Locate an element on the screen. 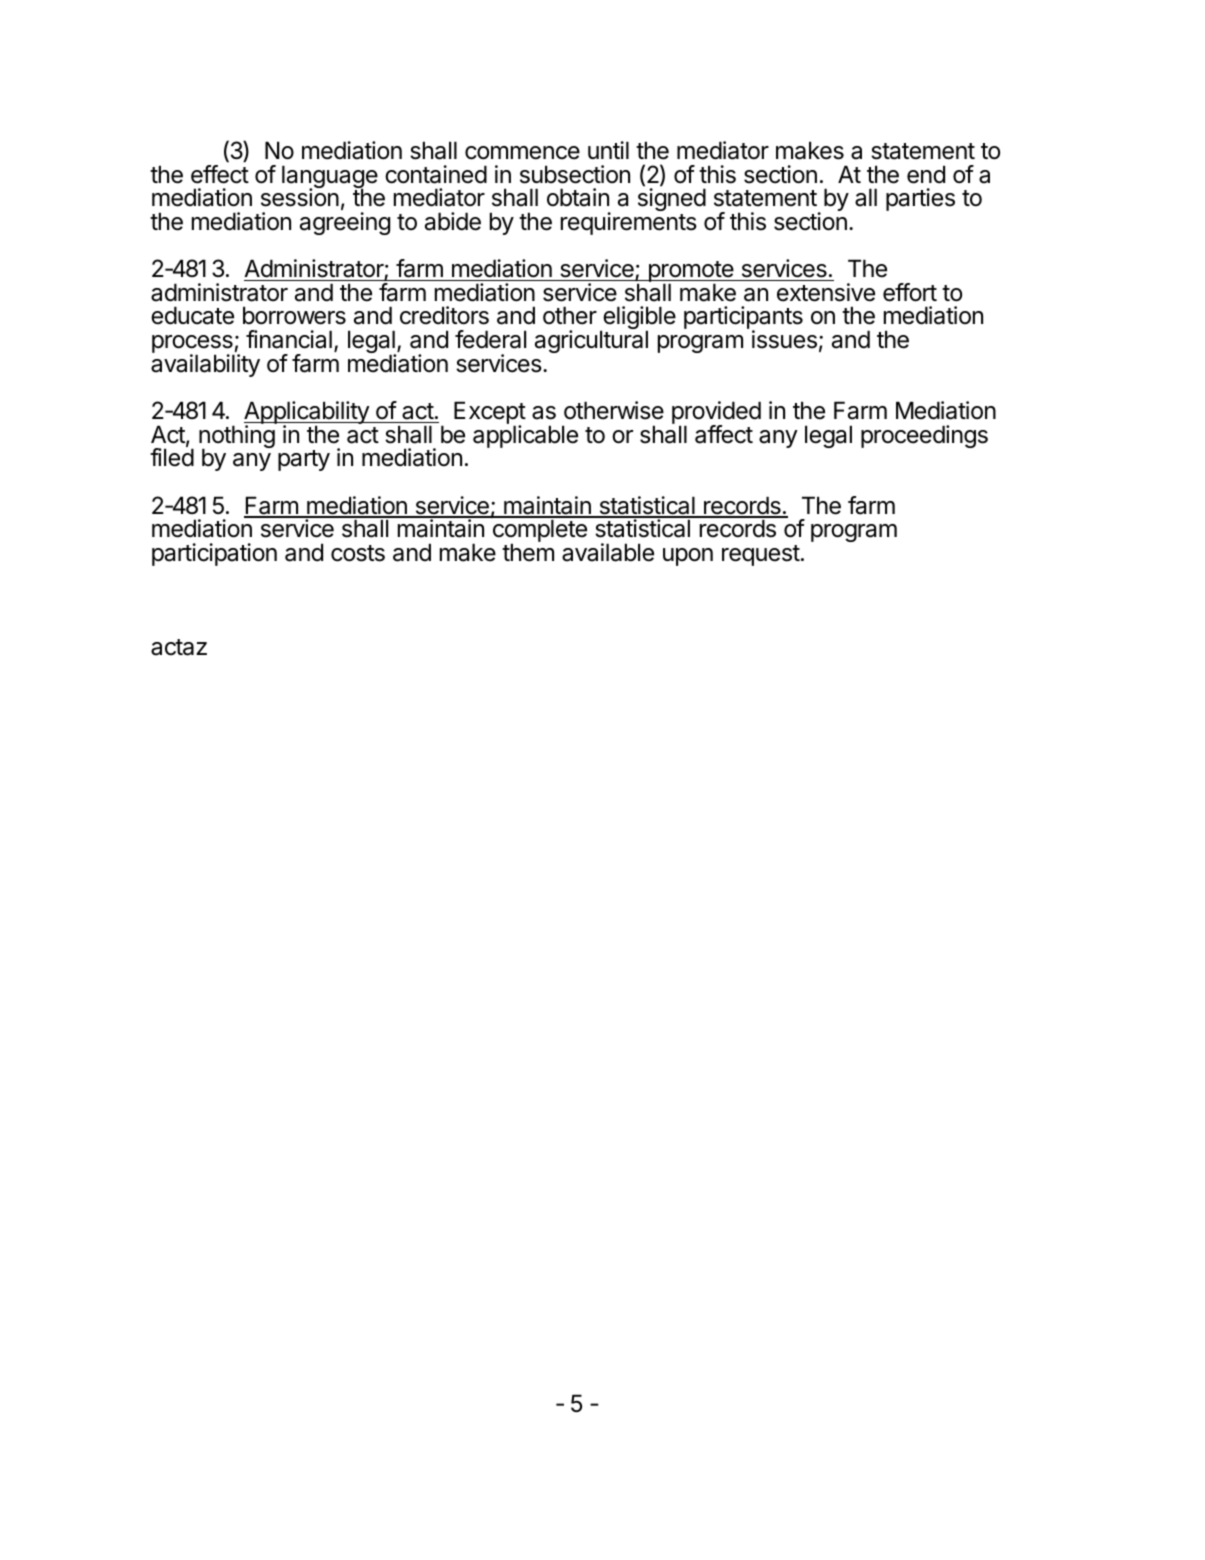 The height and width of the screenshot is (1560, 1205). nothing is located at coordinates (237, 438).
